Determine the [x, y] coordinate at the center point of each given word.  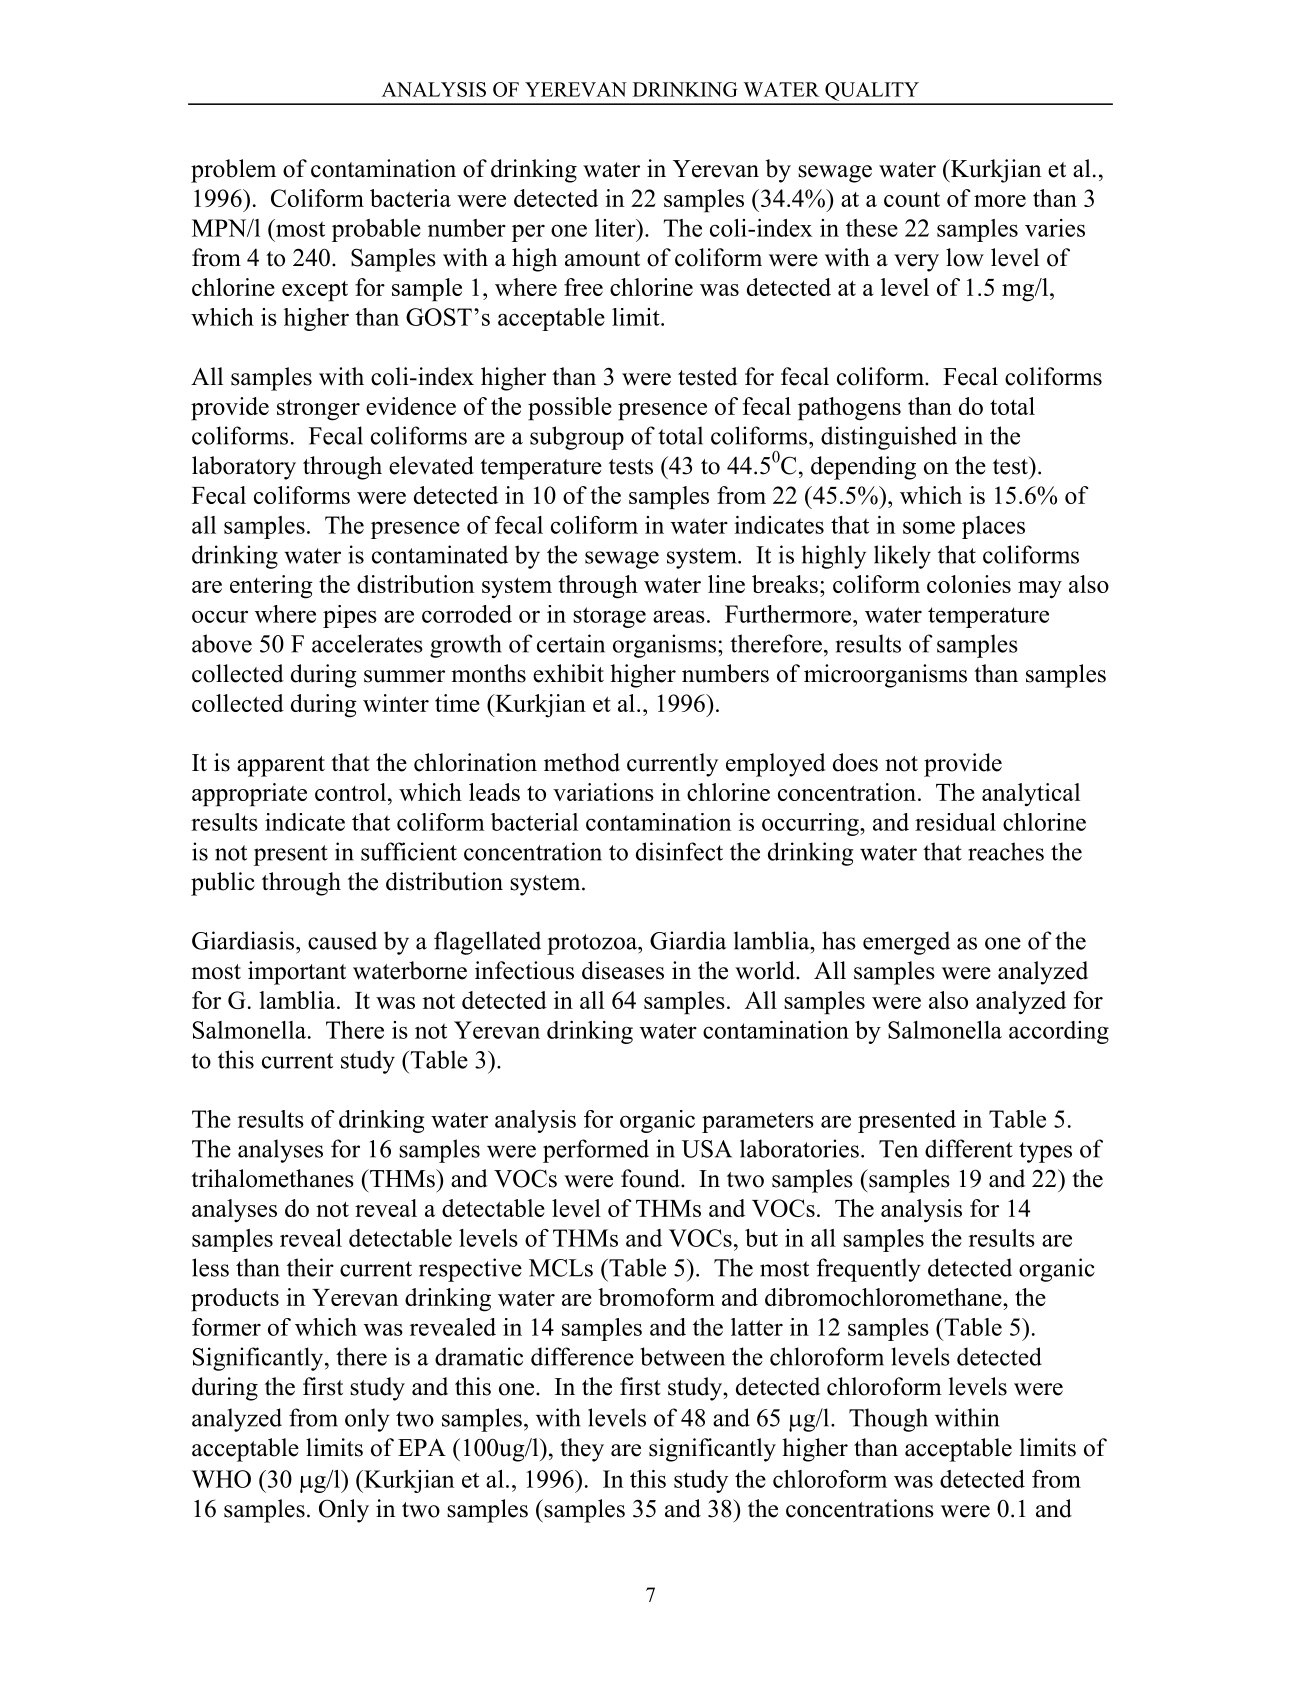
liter [616, 228]
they [582, 1450]
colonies [969, 584]
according [1059, 1032]
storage [609, 617]
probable [376, 230]
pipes [350, 616]
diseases [623, 970]
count [912, 199]
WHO [221, 1479]
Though [888, 1420]
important [297, 973]
